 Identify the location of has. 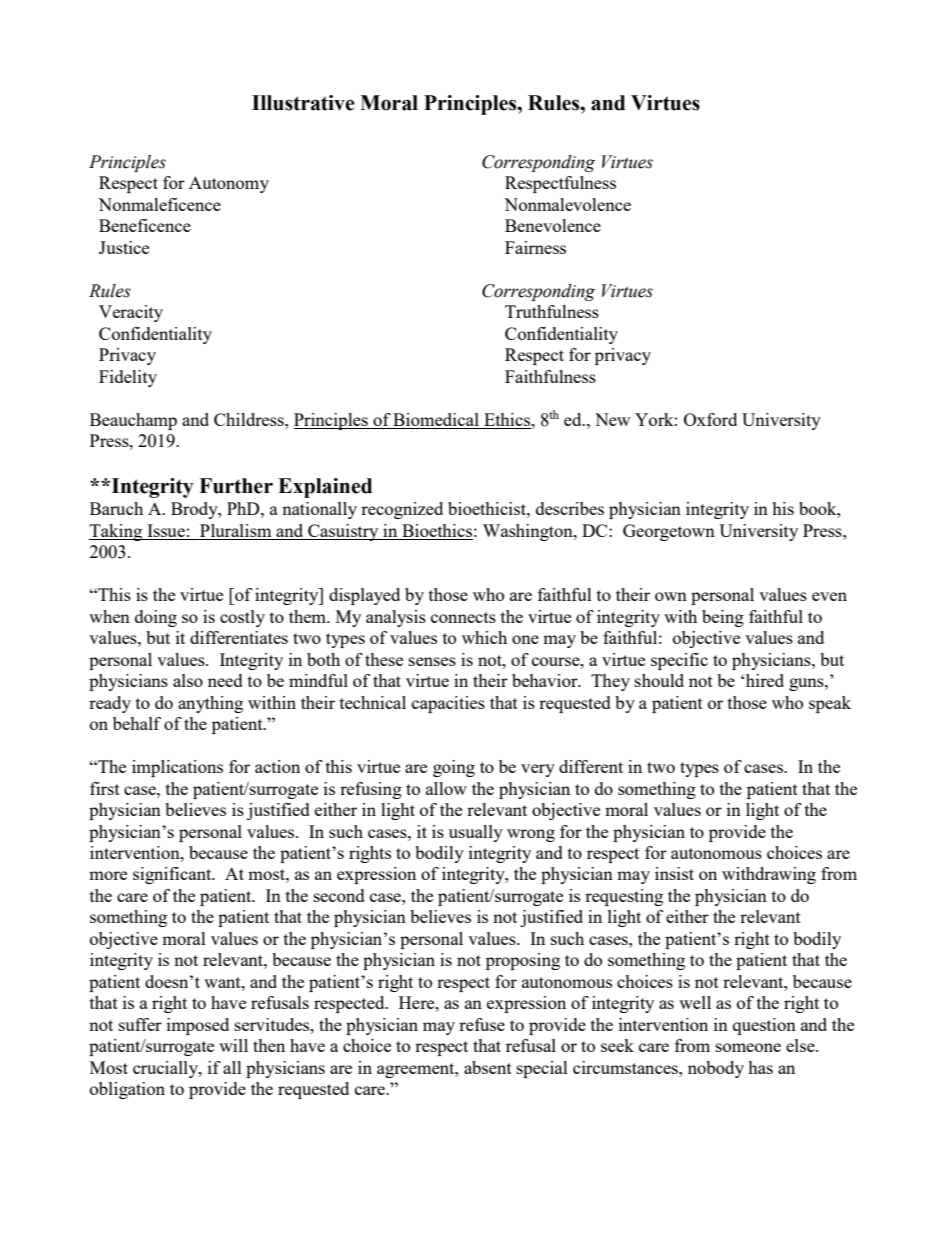
(760, 1067).
